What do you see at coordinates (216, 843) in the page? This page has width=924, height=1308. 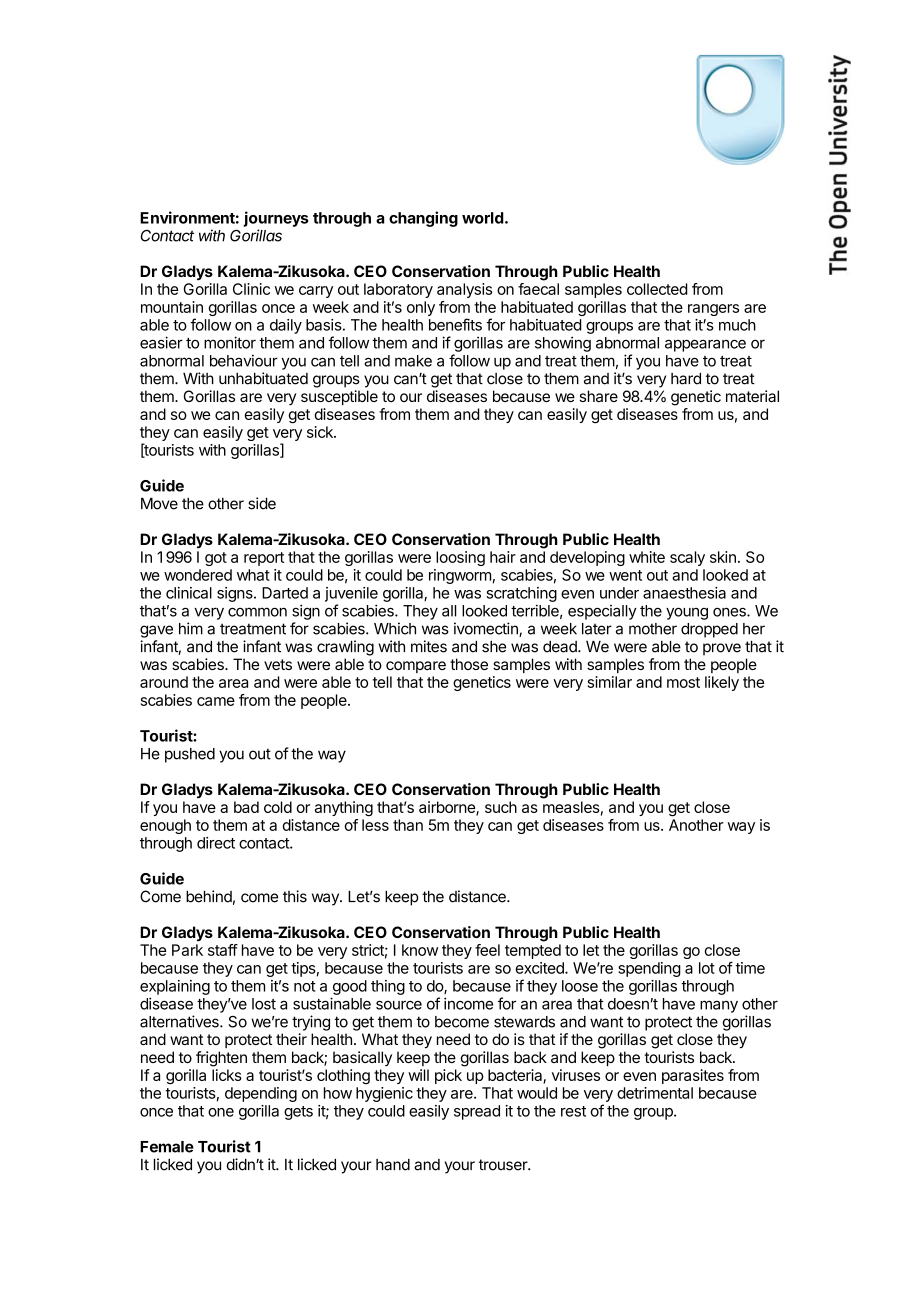 I see `direct` at bounding box center [216, 843].
